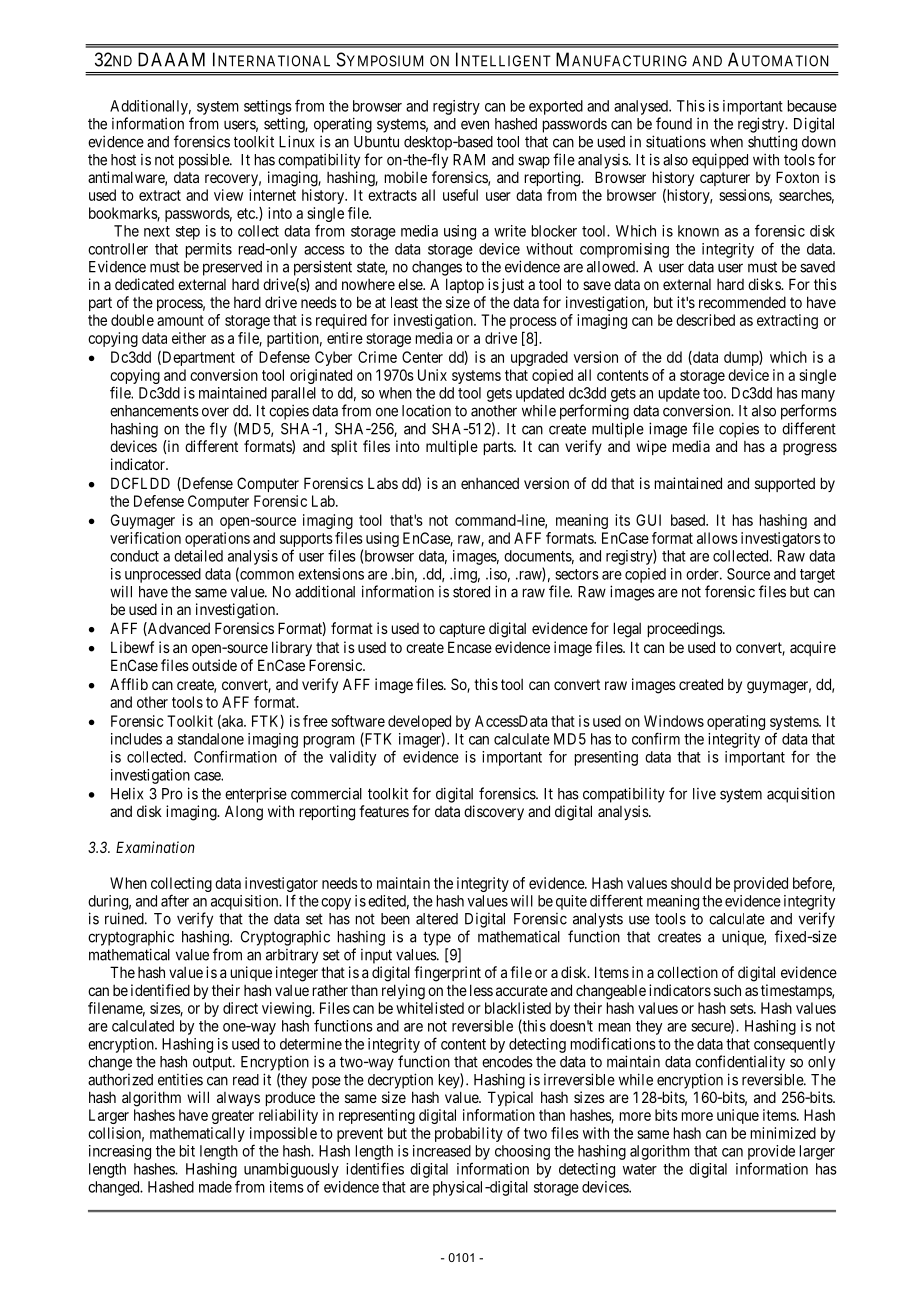 This image has height=1308, width=924. I want to click on supported, so click(785, 484).
